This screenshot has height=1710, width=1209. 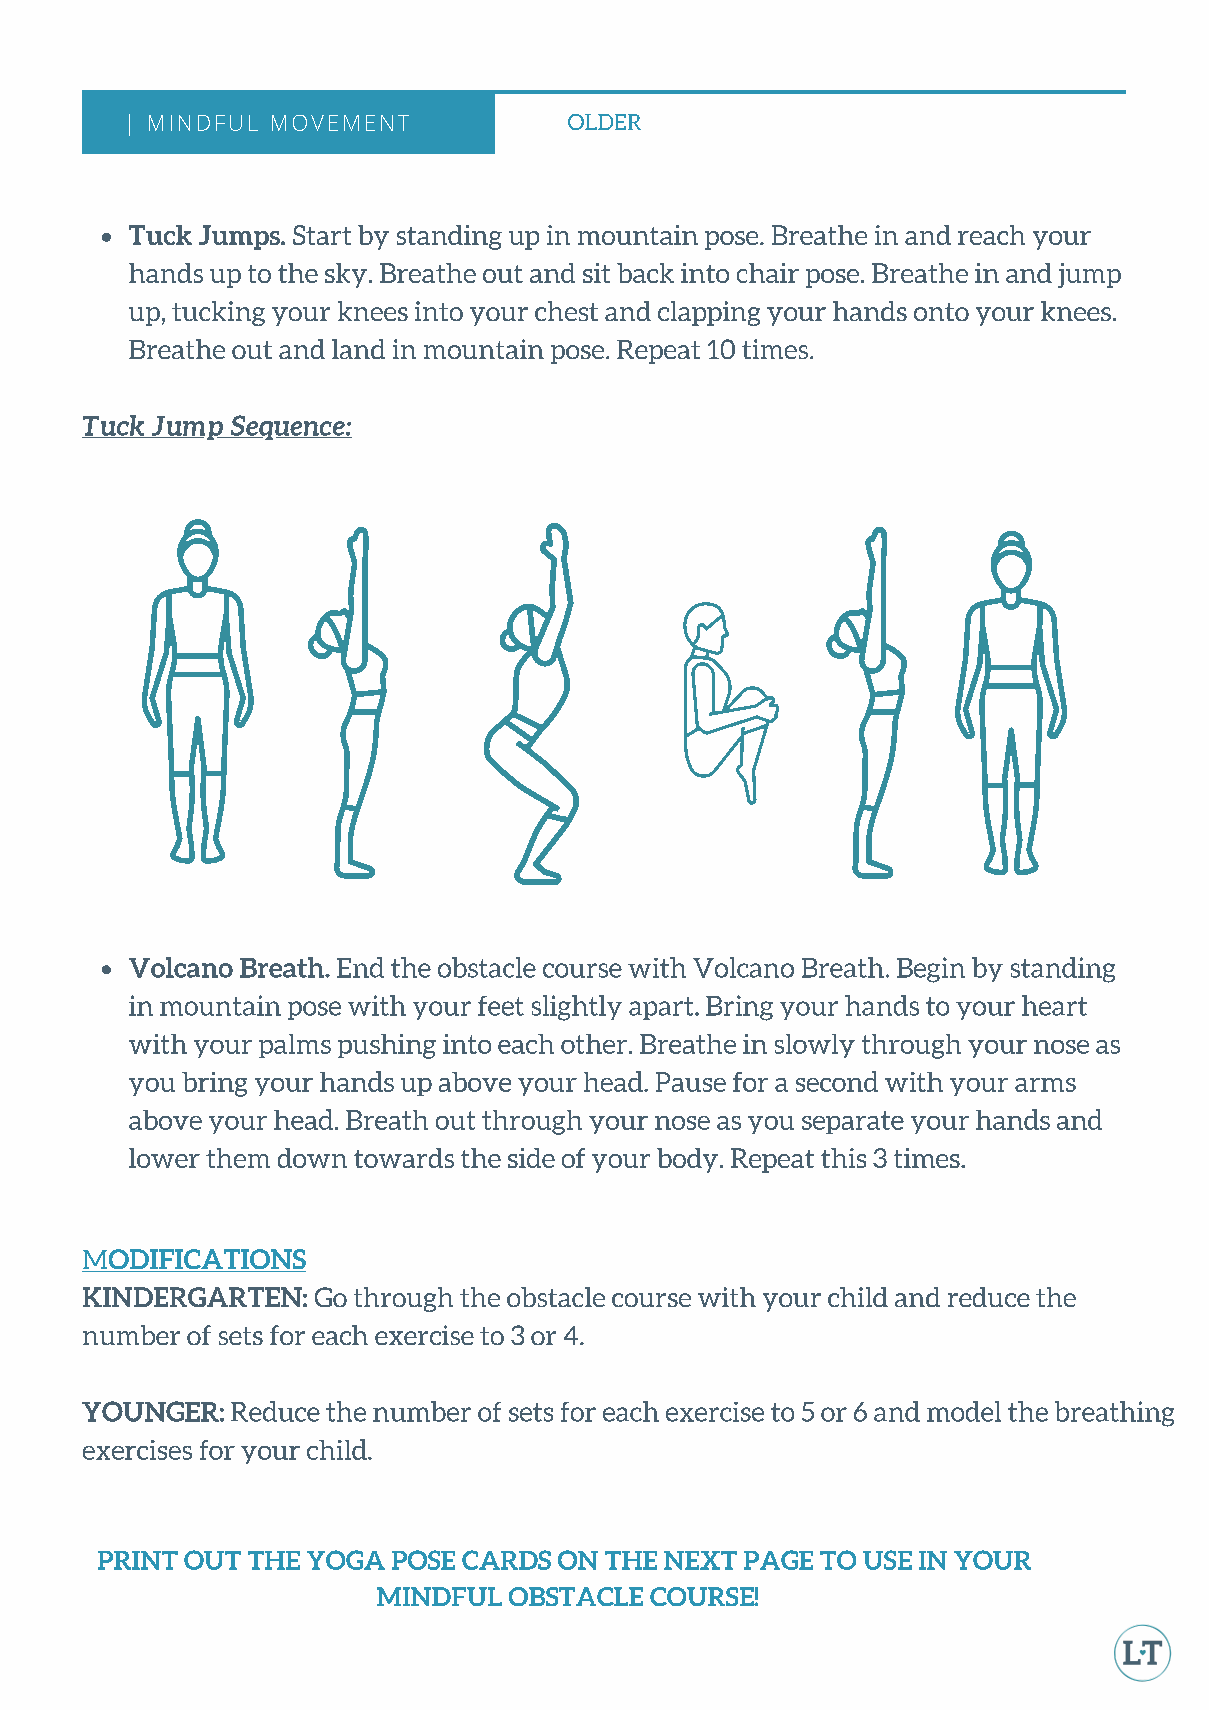 I want to click on onto, so click(x=941, y=312).
